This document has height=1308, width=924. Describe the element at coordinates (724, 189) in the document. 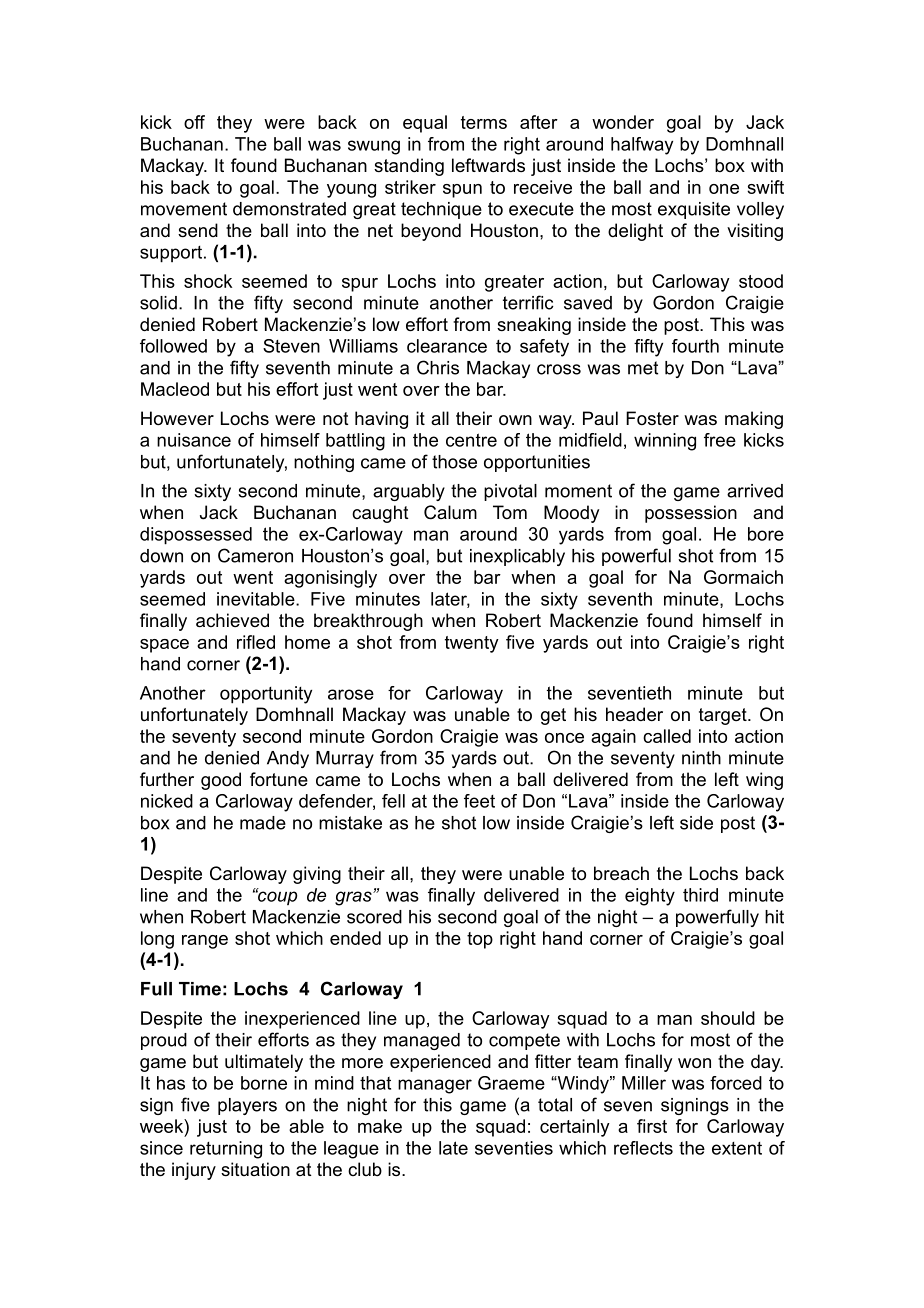

I see `one` at that location.
